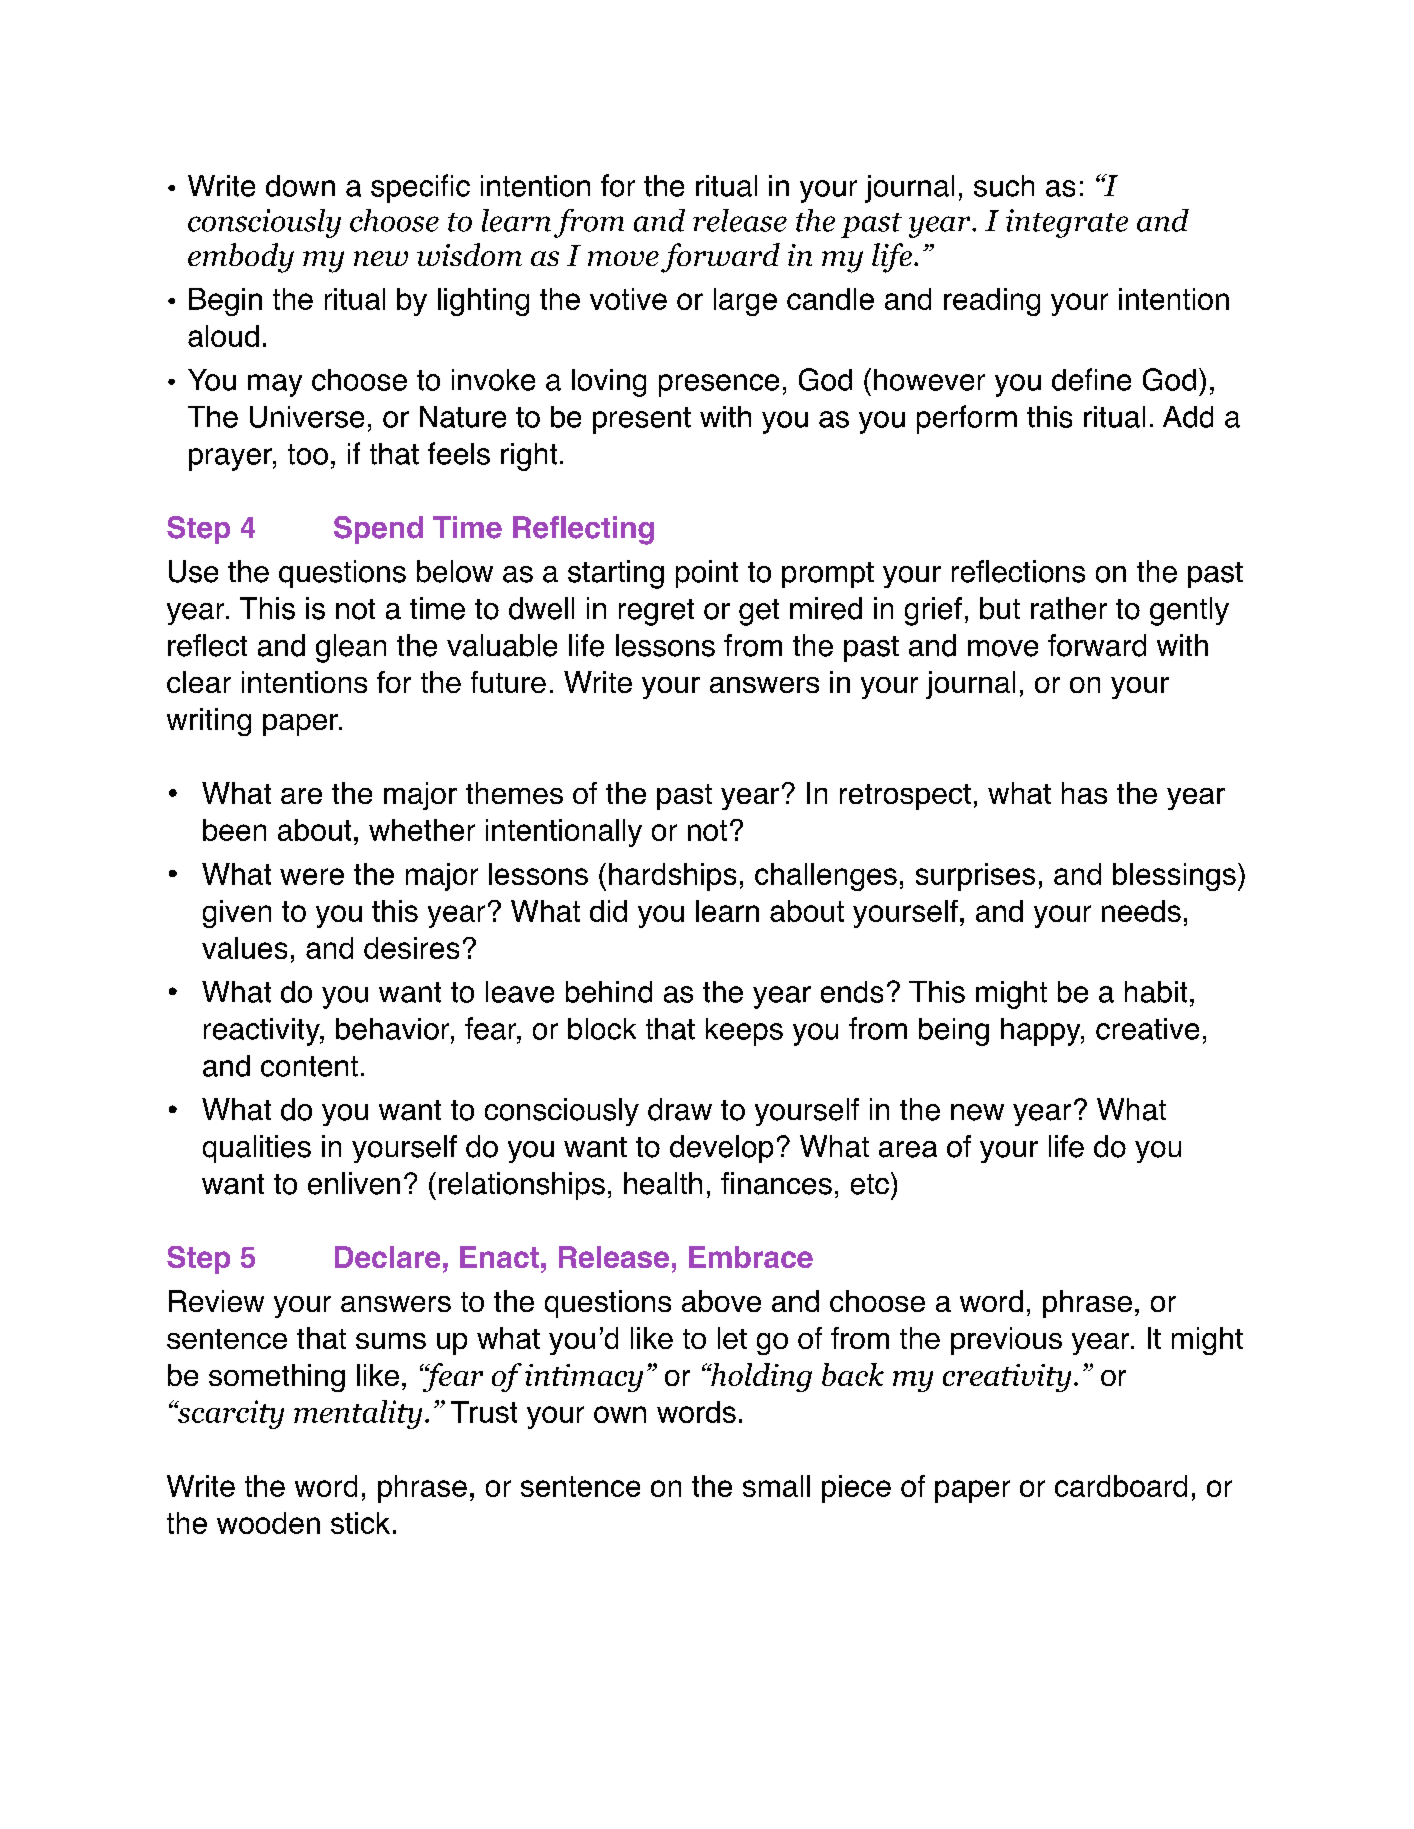  I want to click on creative, so click(1147, 1029).
